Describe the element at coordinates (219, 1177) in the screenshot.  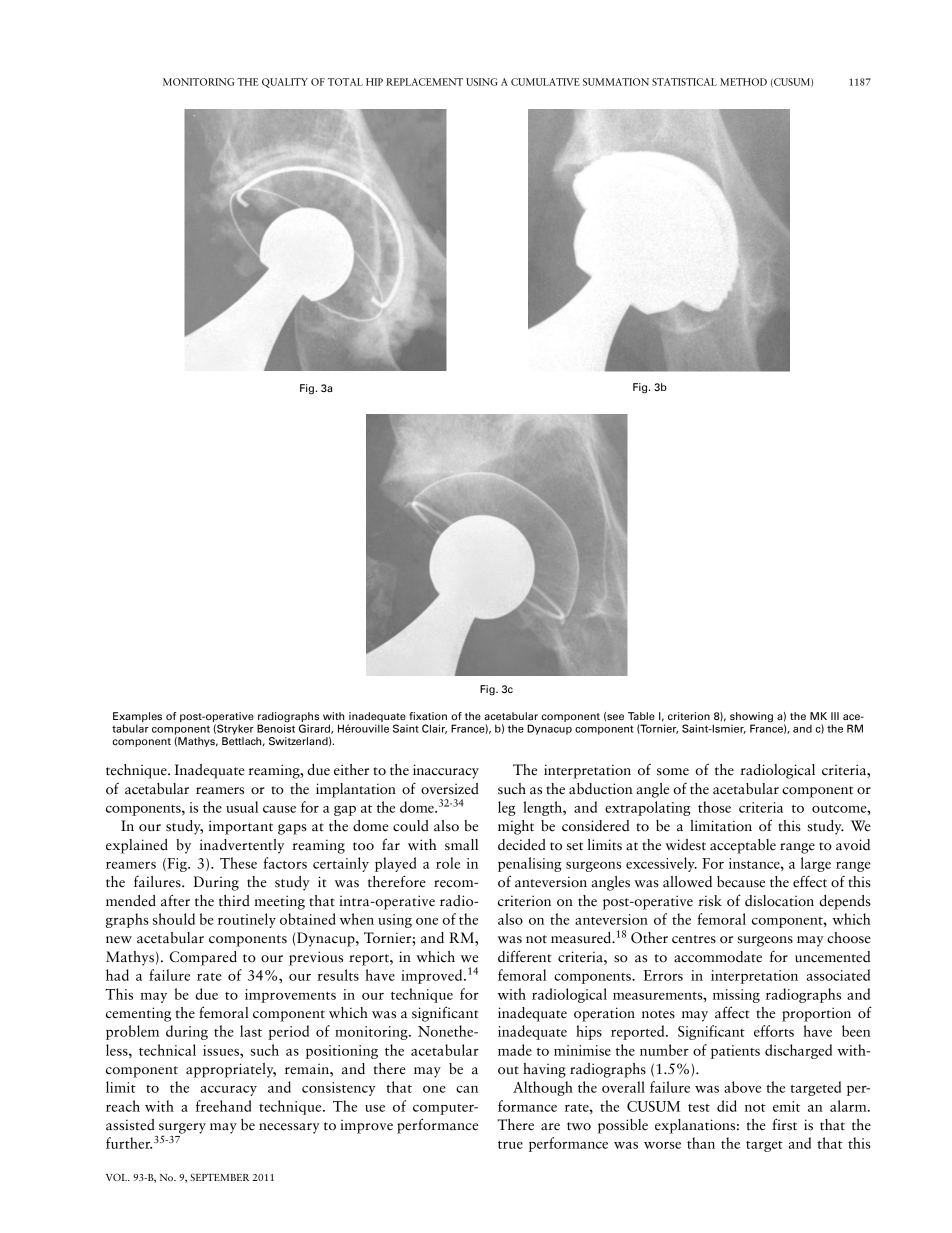
I see `SEPTEMBER` at that location.
